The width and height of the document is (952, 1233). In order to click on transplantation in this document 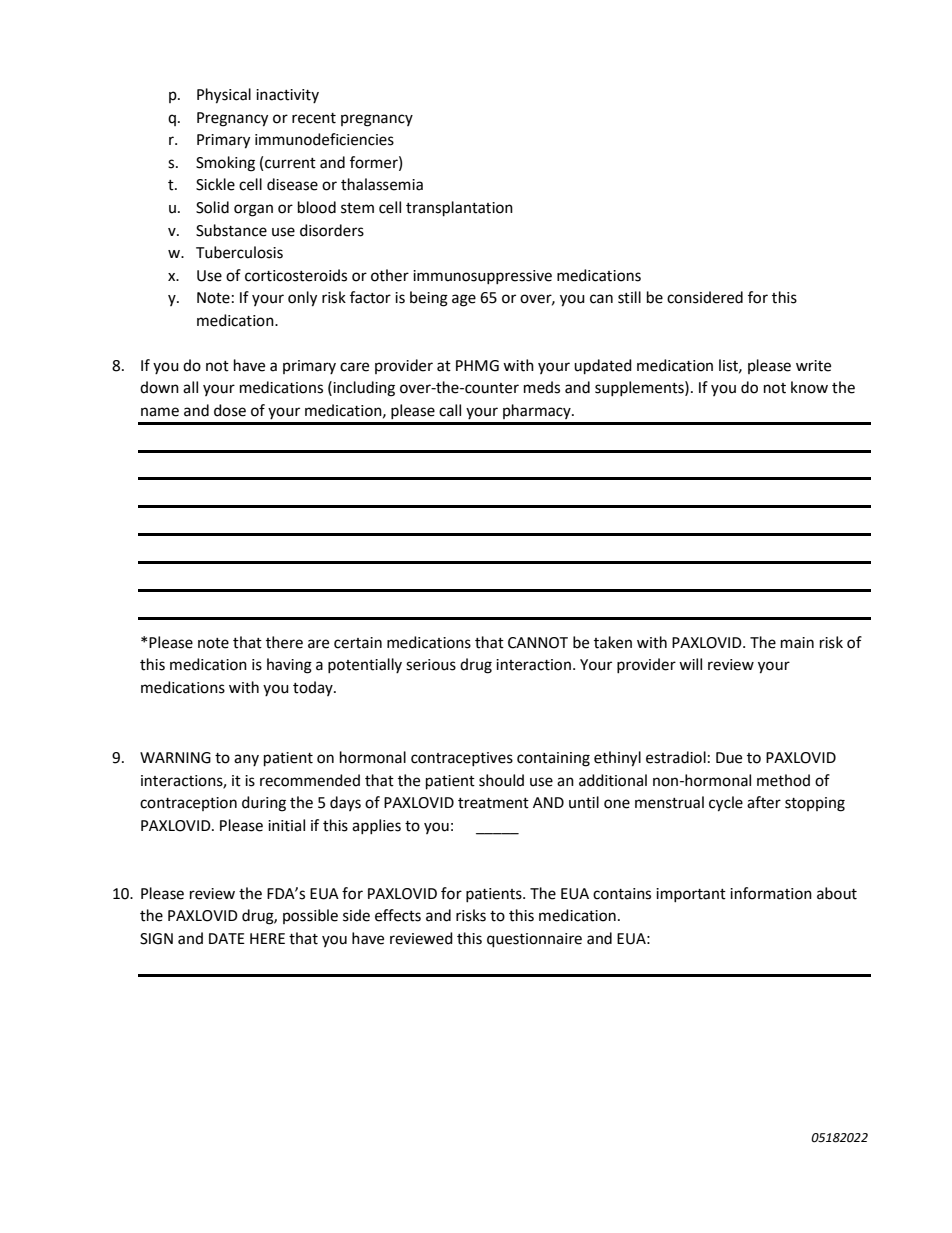, I will do `click(459, 209)`.
